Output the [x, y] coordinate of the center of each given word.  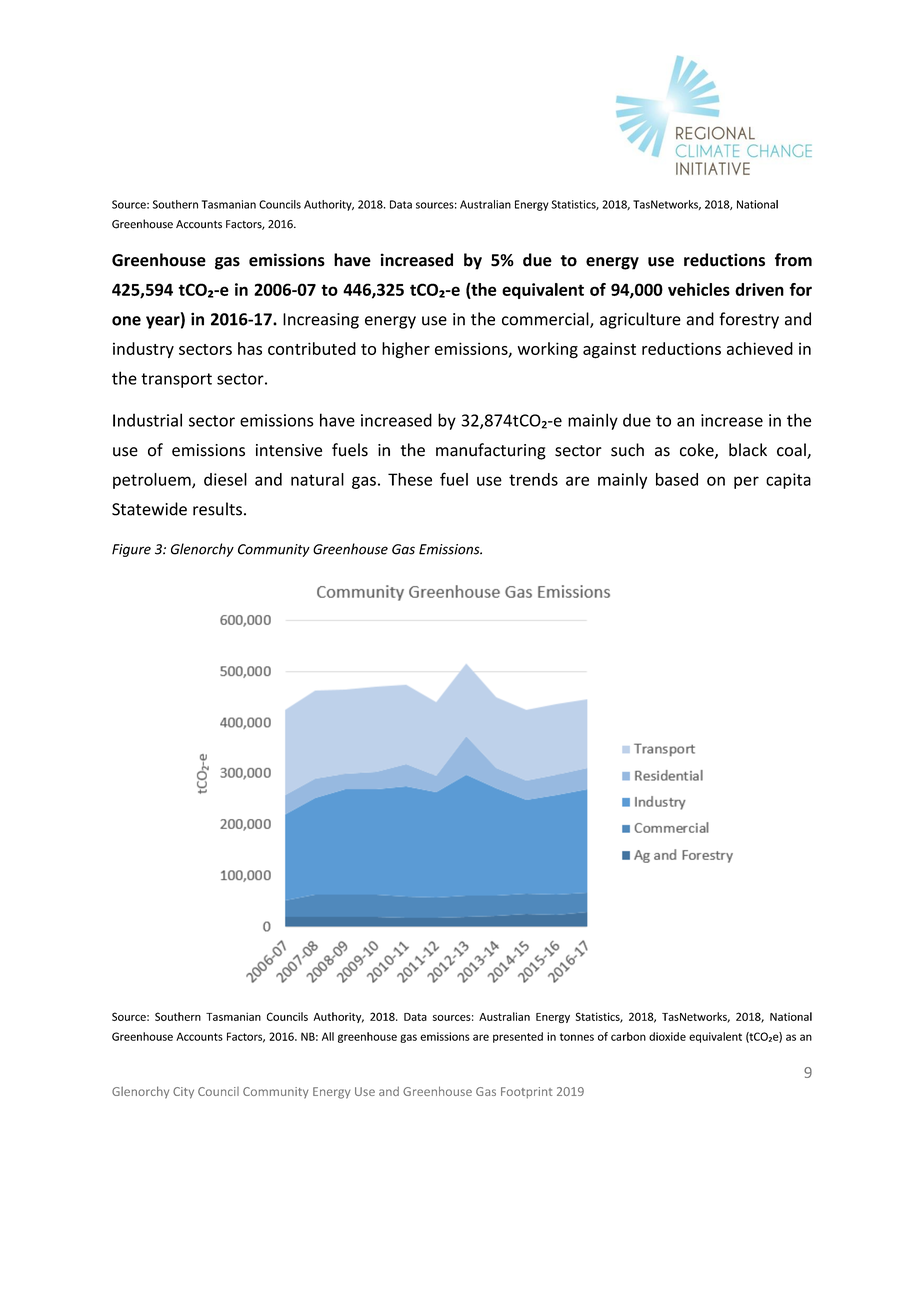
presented [518, 1037]
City [183, 1093]
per [746, 482]
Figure [131, 550]
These [410, 479]
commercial [546, 320]
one [126, 321]
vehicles [699, 289]
